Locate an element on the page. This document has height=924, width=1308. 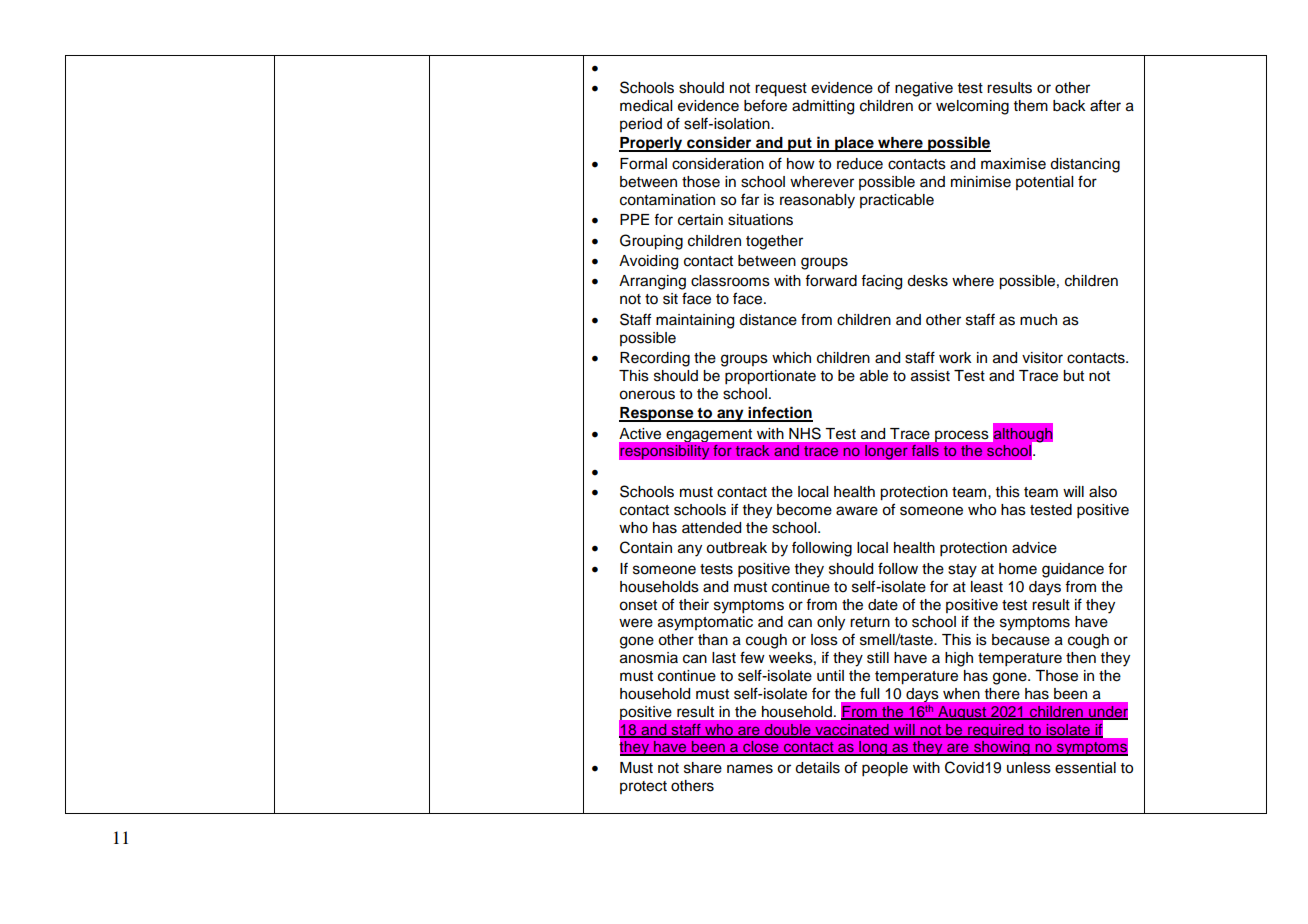
NHS is located at coordinates (805, 433).
